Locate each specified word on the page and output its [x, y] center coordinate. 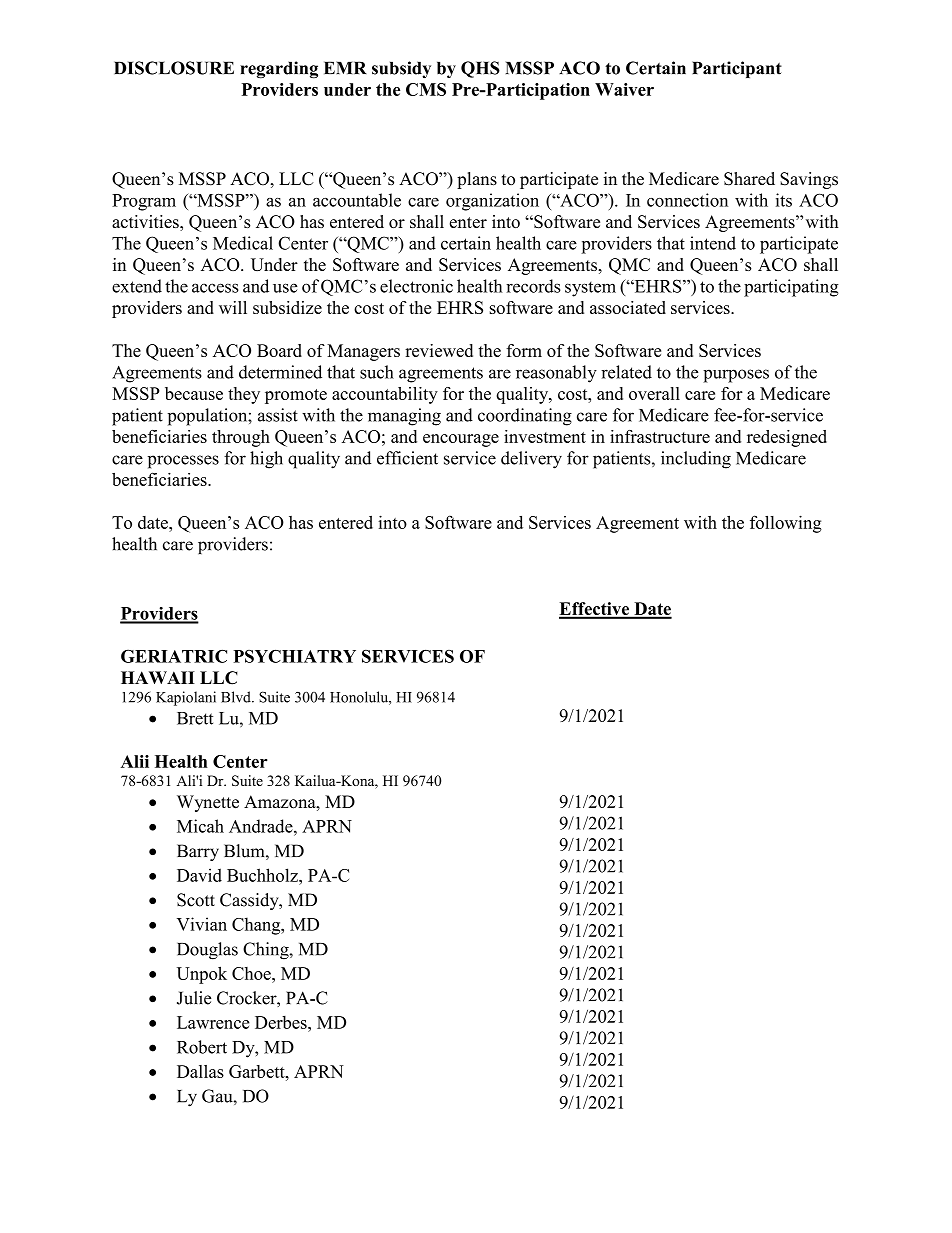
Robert [202, 1047]
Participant [737, 69]
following [786, 524]
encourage [461, 440]
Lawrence [213, 1022]
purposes [736, 376]
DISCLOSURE [174, 68]
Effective [595, 610]
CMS [426, 89]
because [194, 393]
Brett [195, 718]
